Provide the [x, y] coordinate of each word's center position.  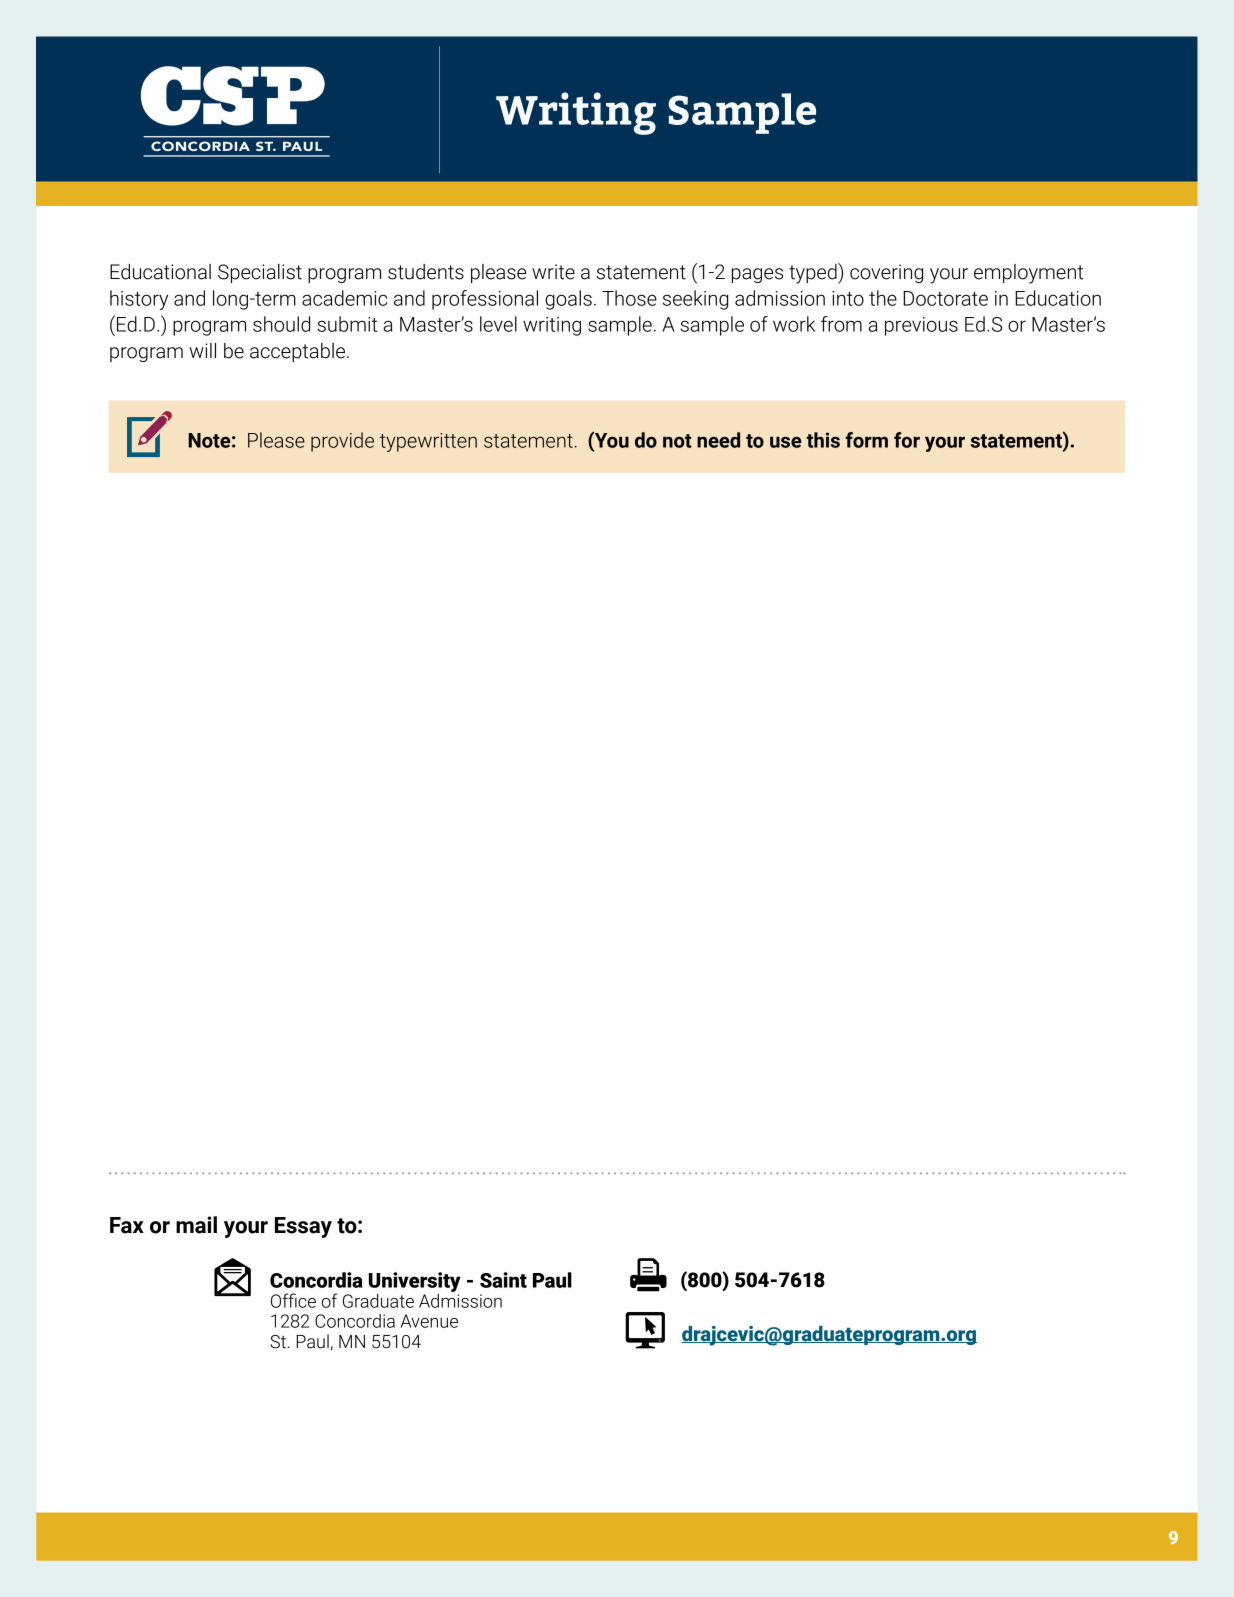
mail [196, 1225]
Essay [303, 1227]
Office [293, 1300]
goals [568, 300]
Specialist [260, 273]
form [866, 440]
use [786, 442]
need [718, 440]
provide [342, 442]
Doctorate [945, 298]
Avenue [429, 1321]
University [415, 1282]
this [823, 440]
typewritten [428, 442]
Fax [127, 1225]
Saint [503, 1280]
